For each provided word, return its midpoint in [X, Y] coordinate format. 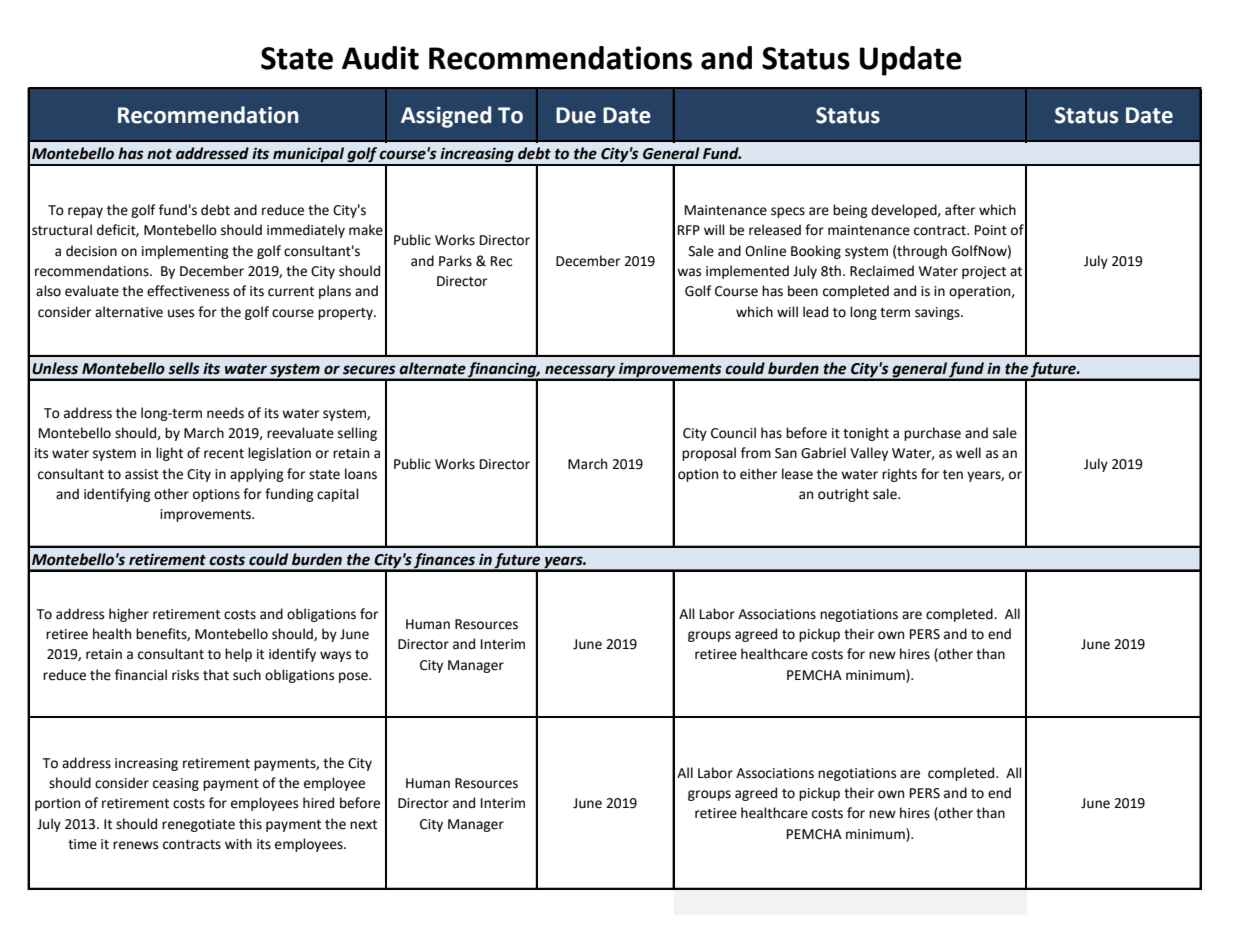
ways [335, 656]
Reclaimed [882, 271]
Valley [869, 454]
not [159, 154]
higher [129, 615]
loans [361, 474]
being [850, 211]
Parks [455, 261]
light [169, 454]
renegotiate [198, 825]
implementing [185, 252]
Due [576, 115]
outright [843, 495]
